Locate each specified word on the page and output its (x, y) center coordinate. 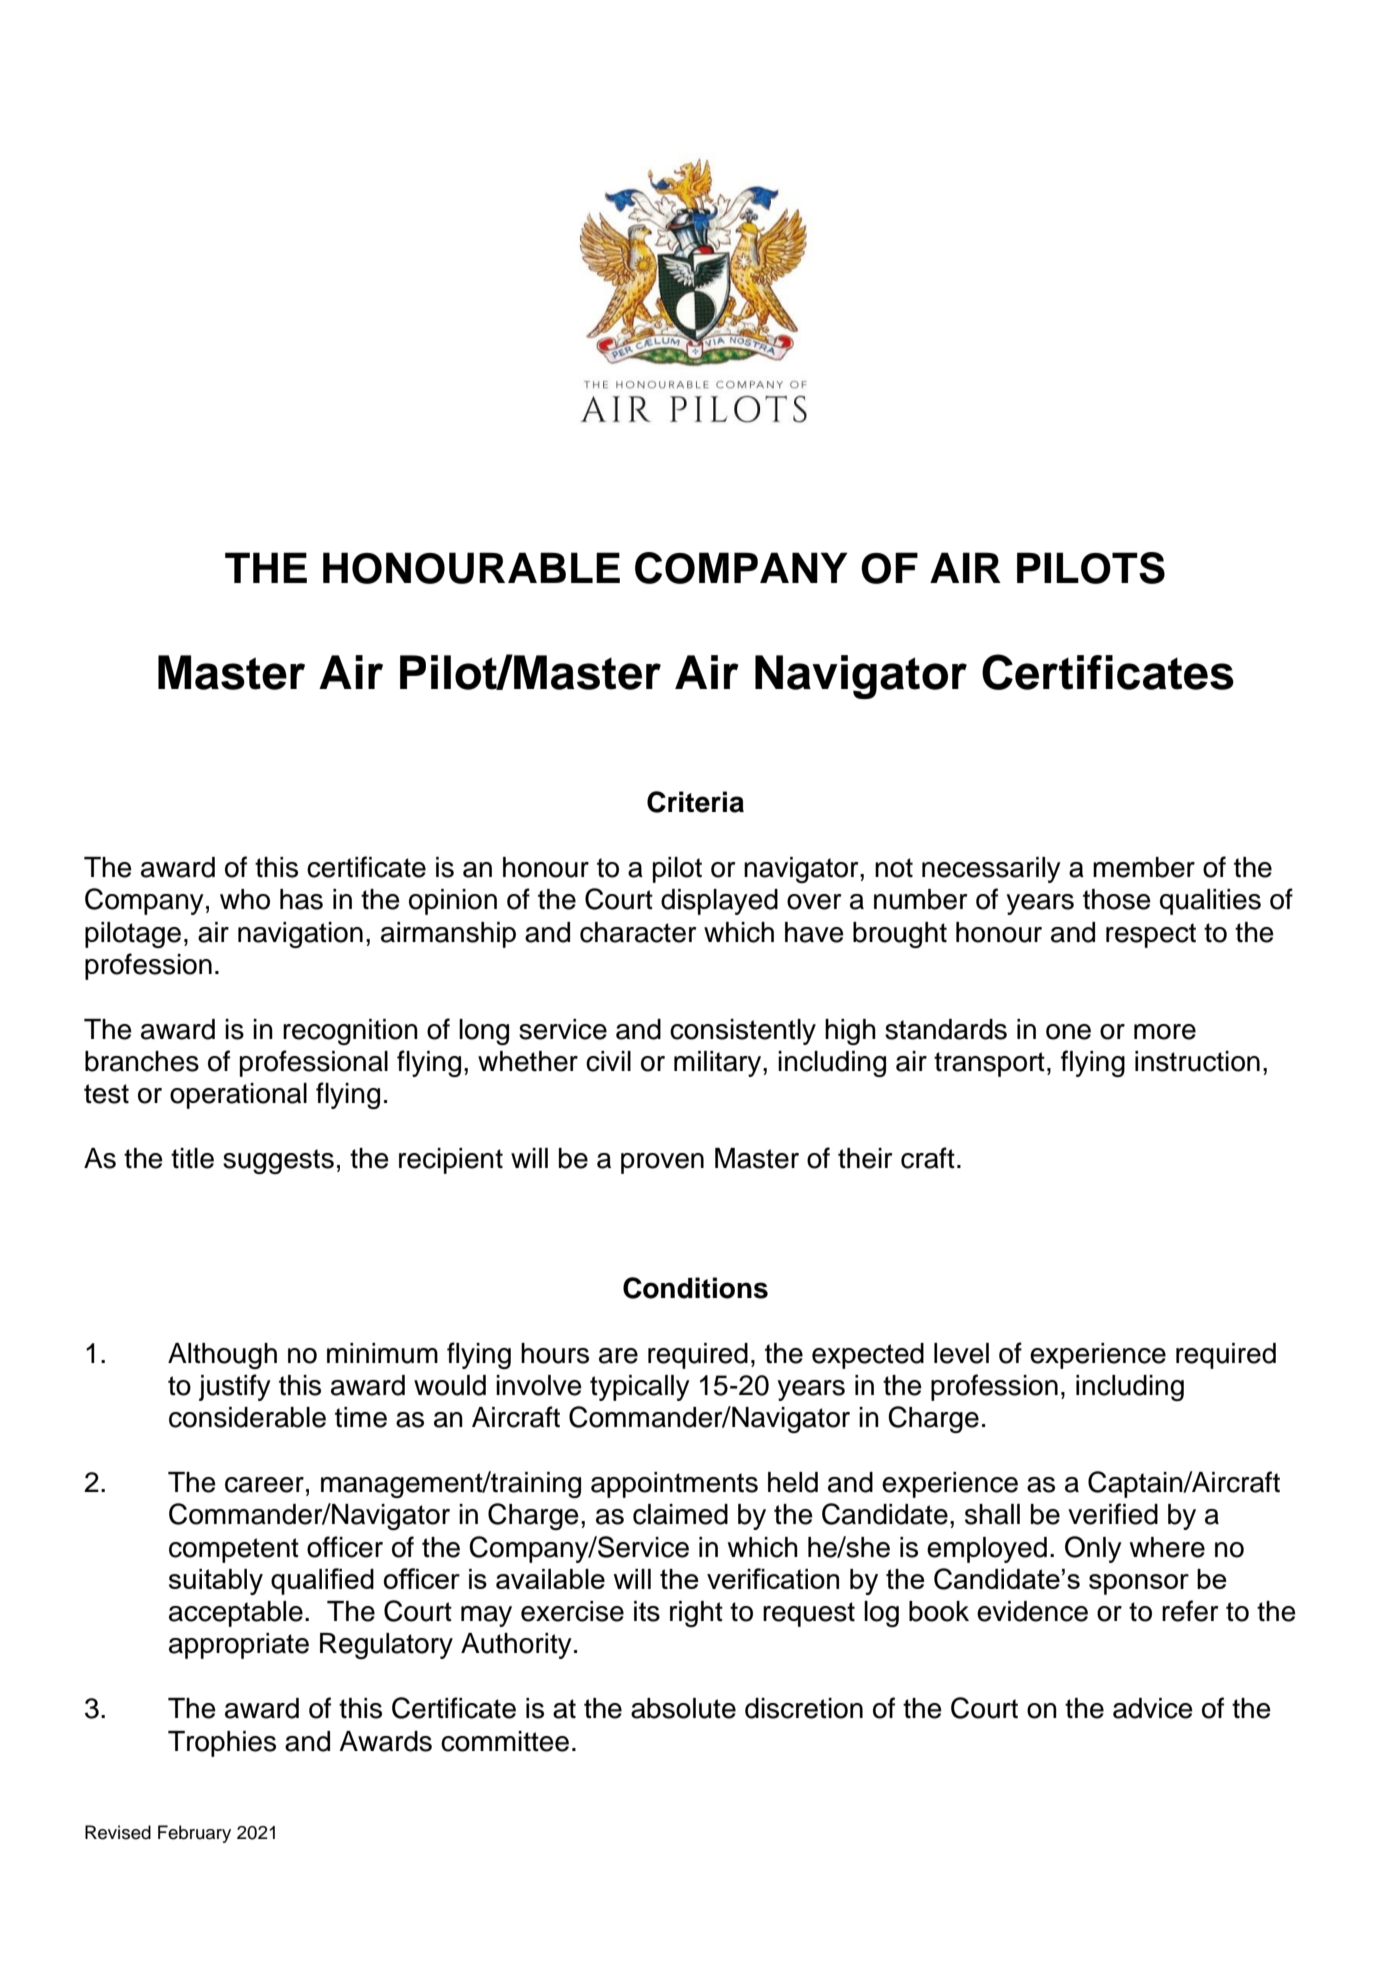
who (245, 899)
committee (505, 1741)
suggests (278, 1161)
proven (662, 1163)
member (1144, 867)
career (264, 1485)
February (194, 1834)
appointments (674, 1485)
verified (1113, 1514)
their (865, 1158)
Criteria (695, 802)
